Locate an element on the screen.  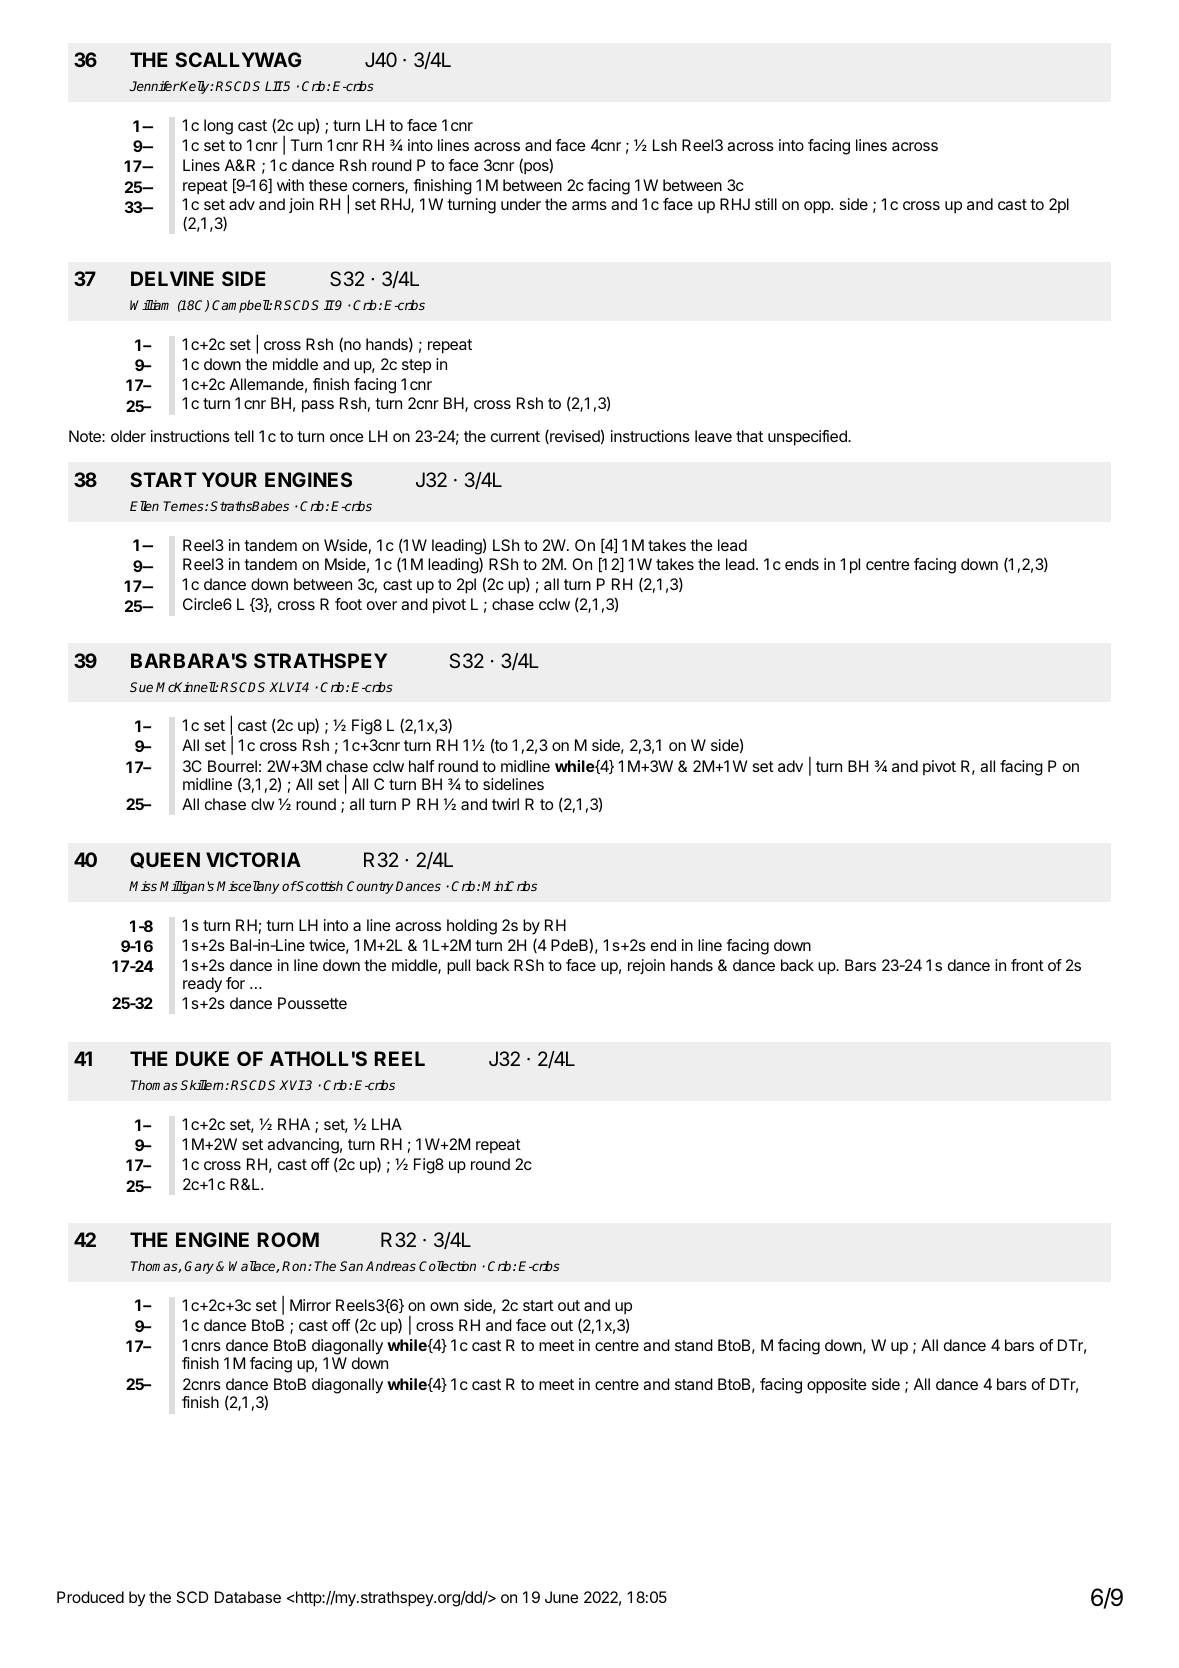
June is located at coordinates (561, 1597).
